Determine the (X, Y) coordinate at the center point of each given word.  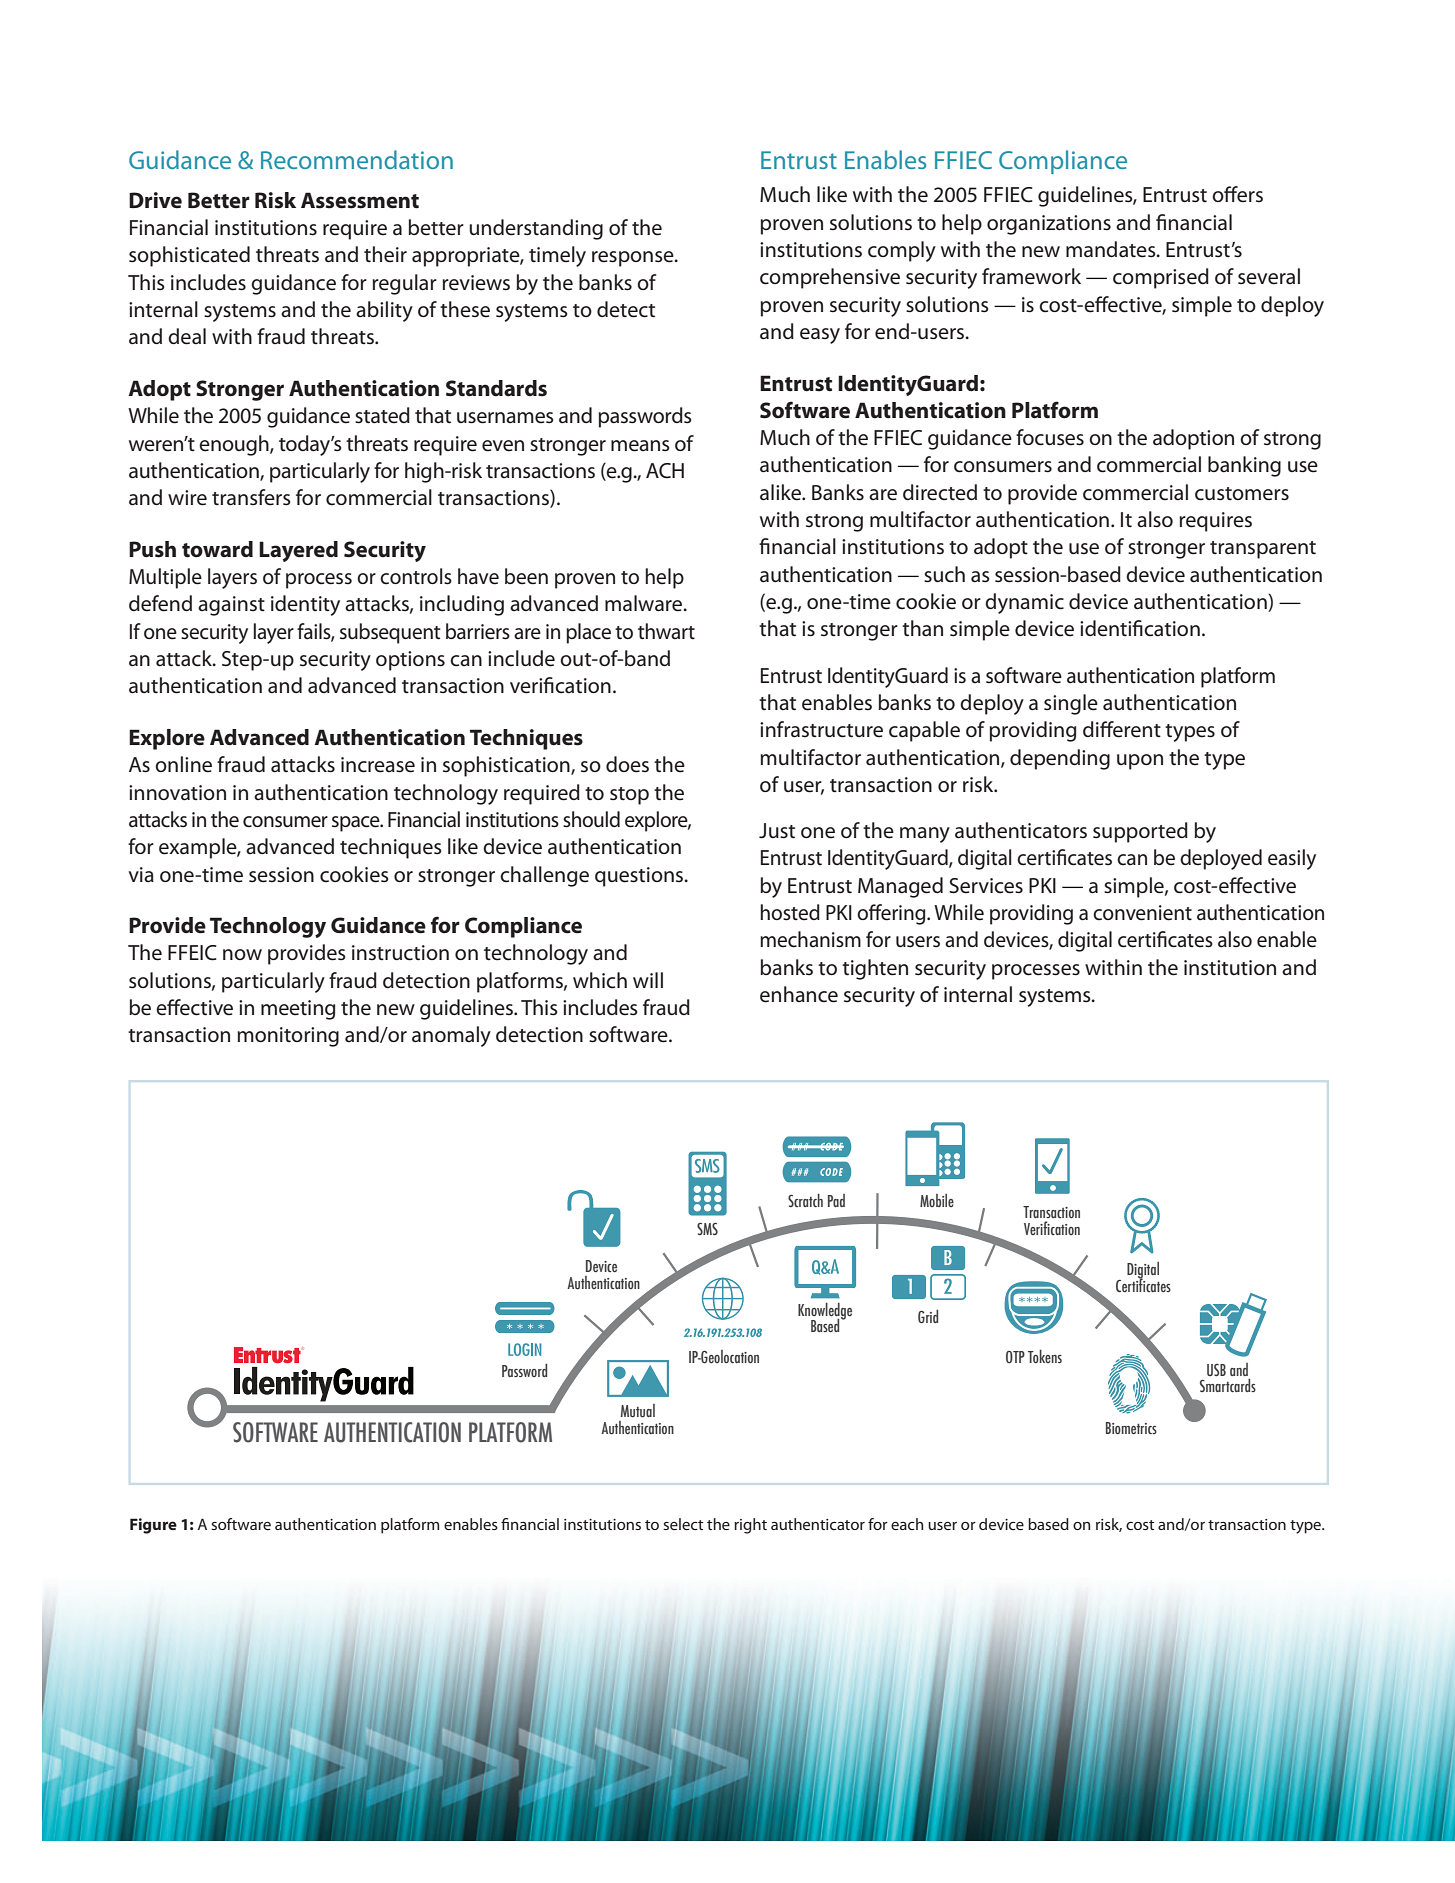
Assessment (360, 200)
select (683, 1524)
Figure (153, 1526)
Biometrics (1131, 1428)
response (634, 259)
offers (1237, 194)
